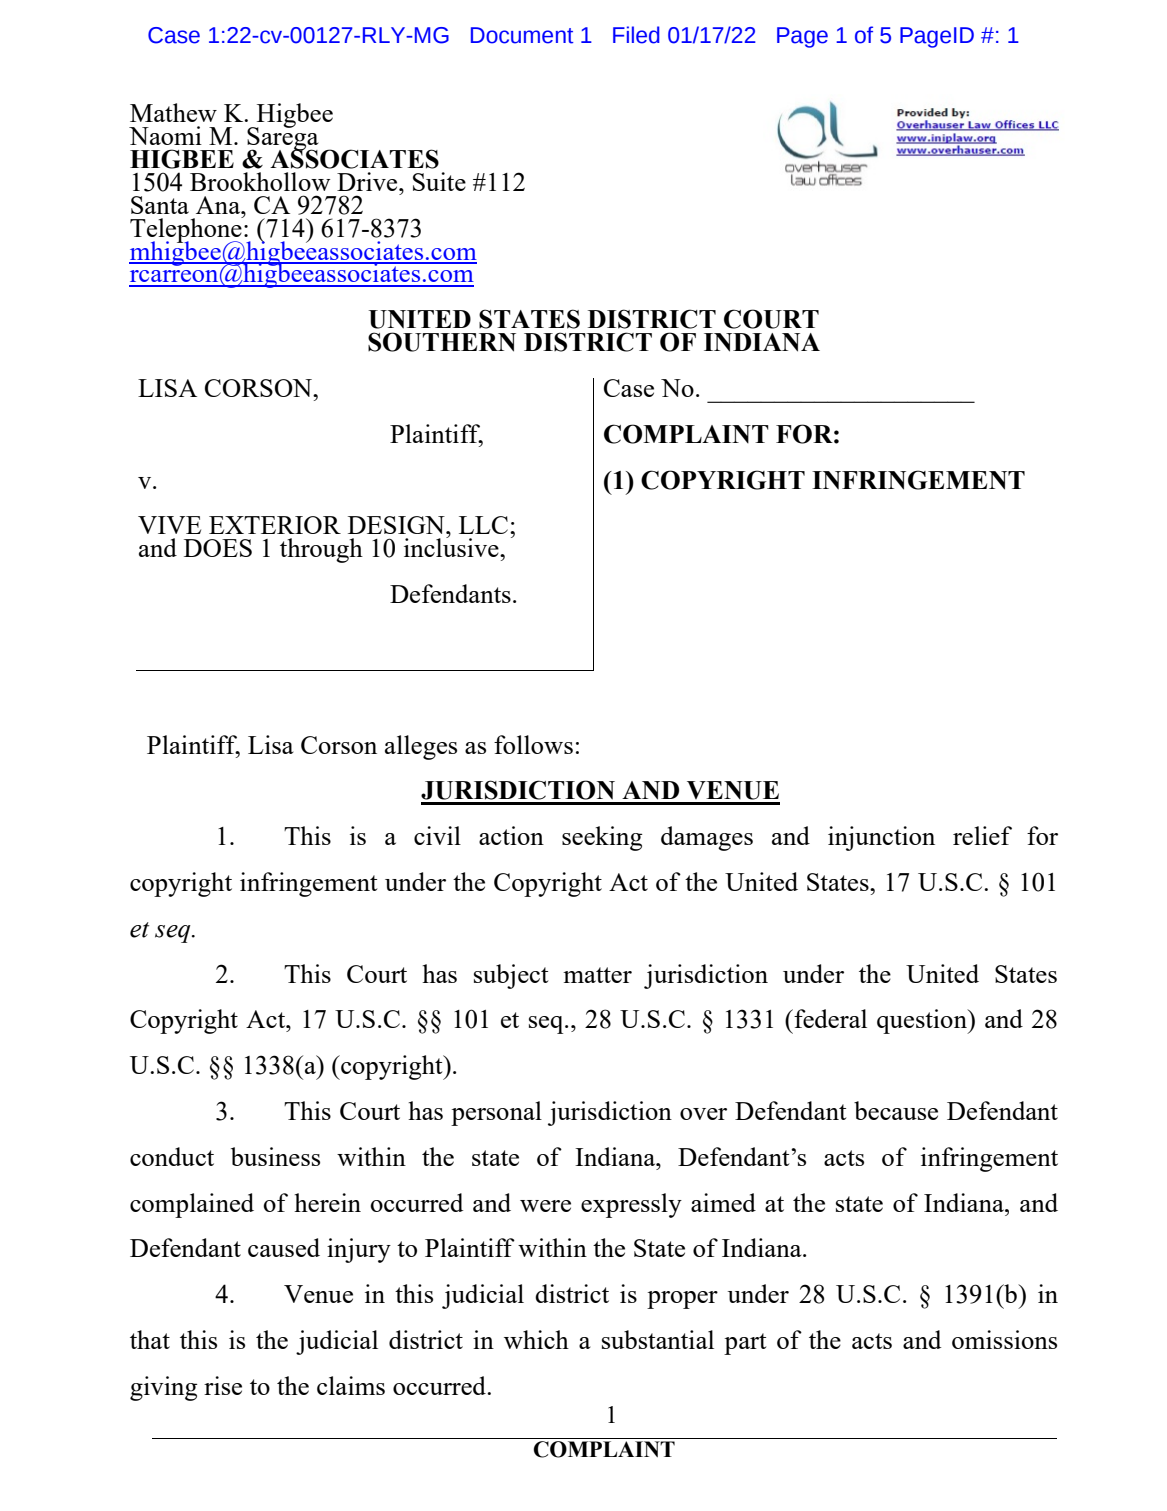 This document has height=1511, width=1167. Describe the element at coordinates (636, 35) in the document. I see `Filed` at that location.
